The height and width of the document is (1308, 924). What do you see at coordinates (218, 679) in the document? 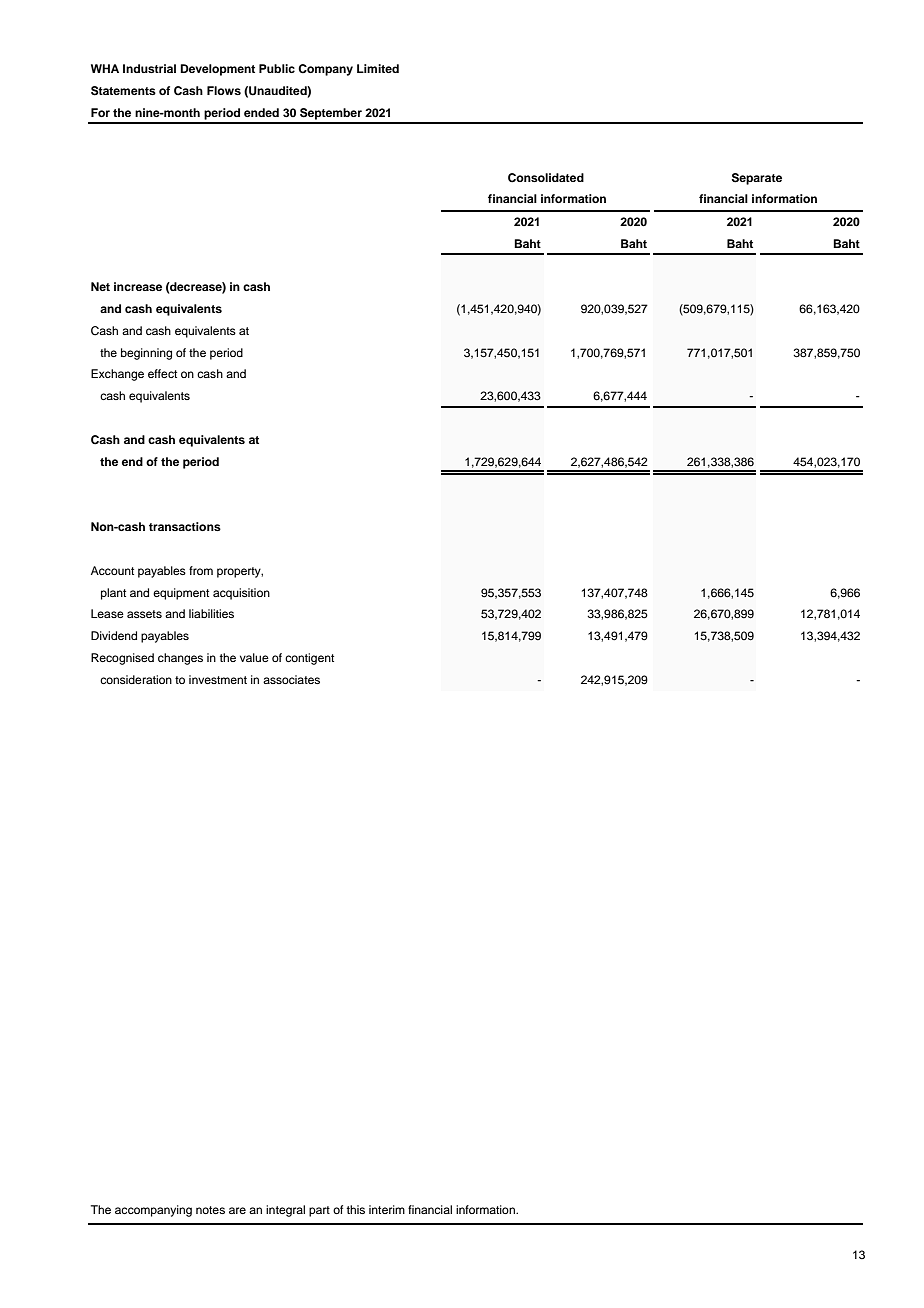
I see `investment` at bounding box center [218, 679].
